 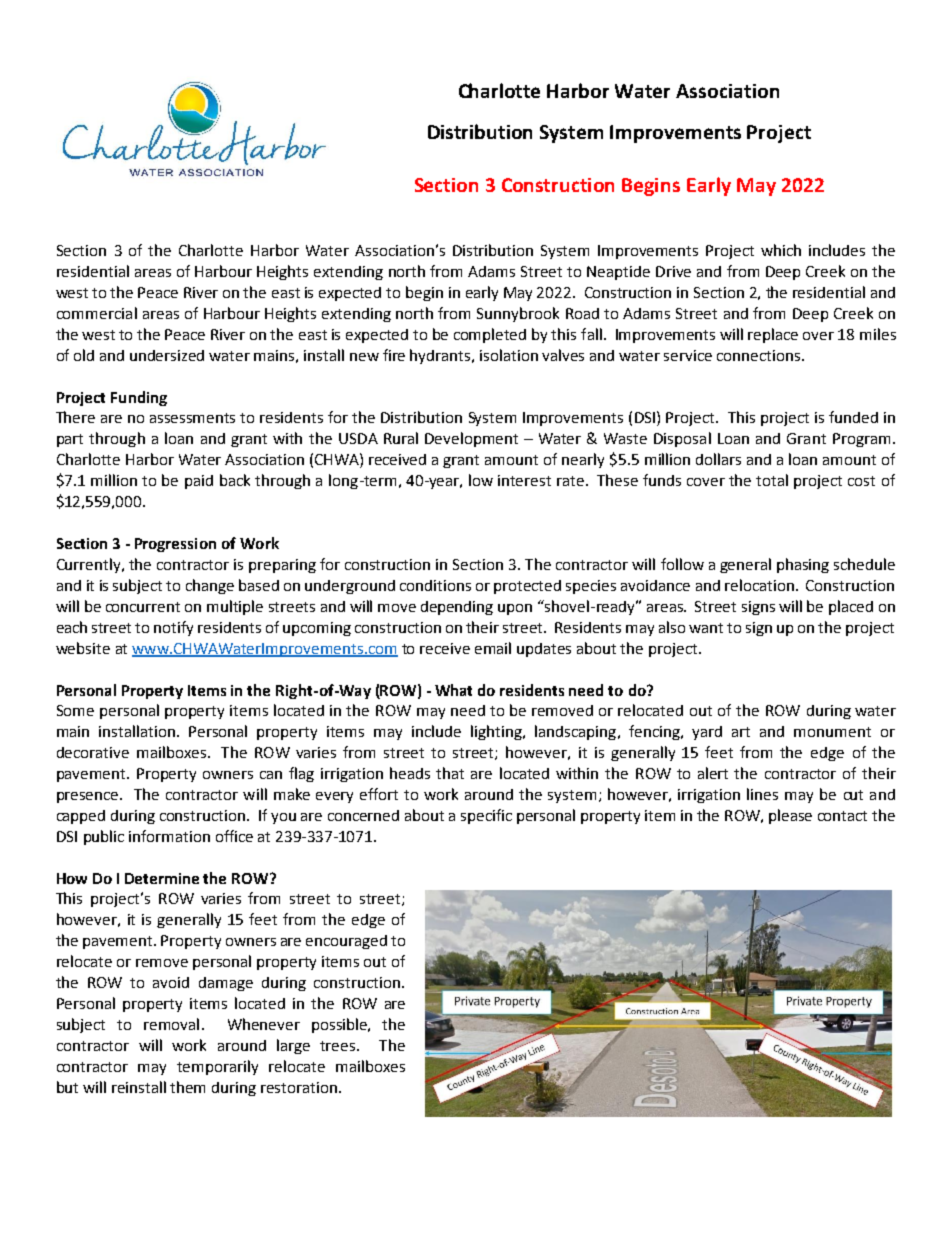 What do you see at coordinates (790, 816) in the image?
I see `please` at bounding box center [790, 816].
